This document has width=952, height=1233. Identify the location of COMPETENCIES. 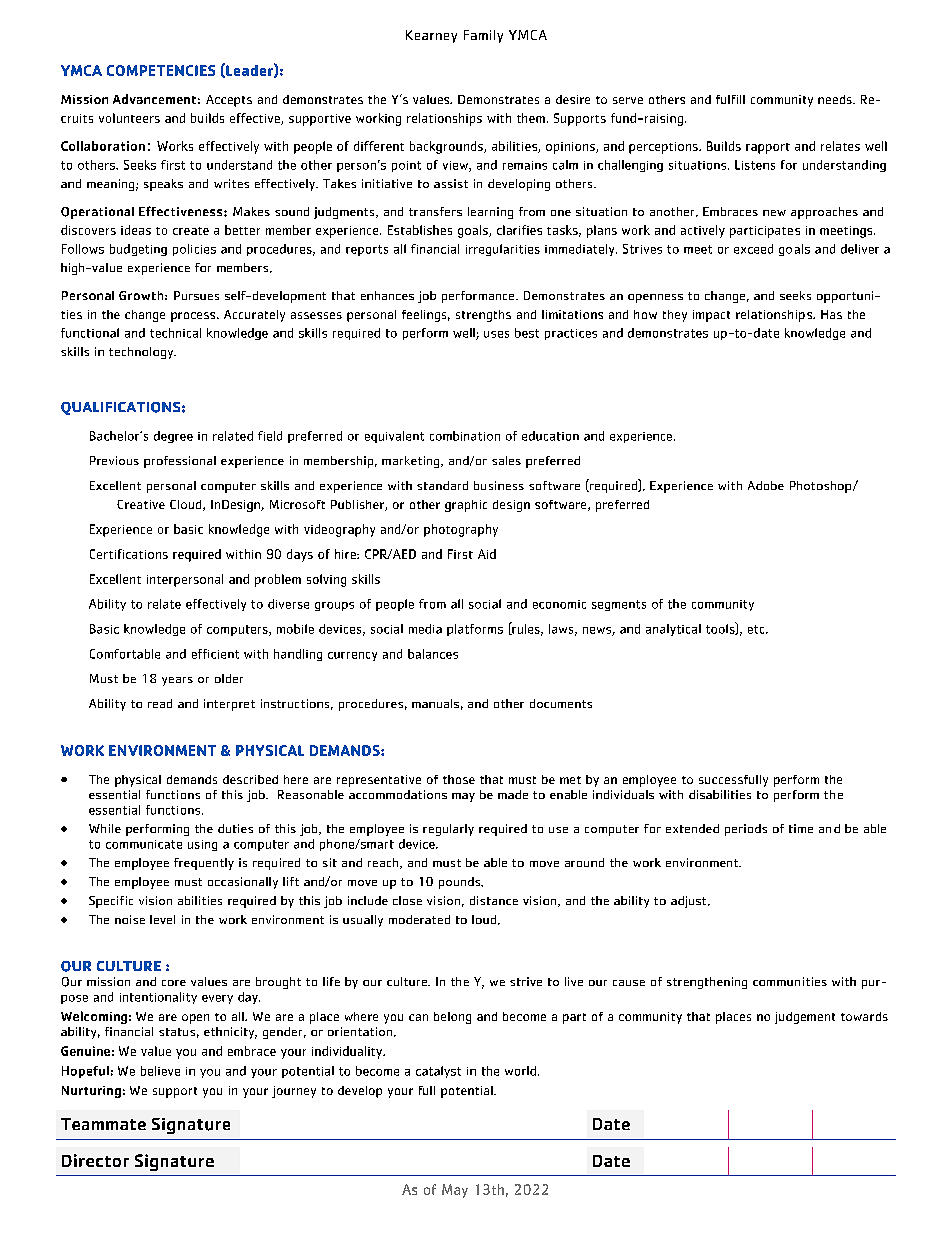
(161, 70).
